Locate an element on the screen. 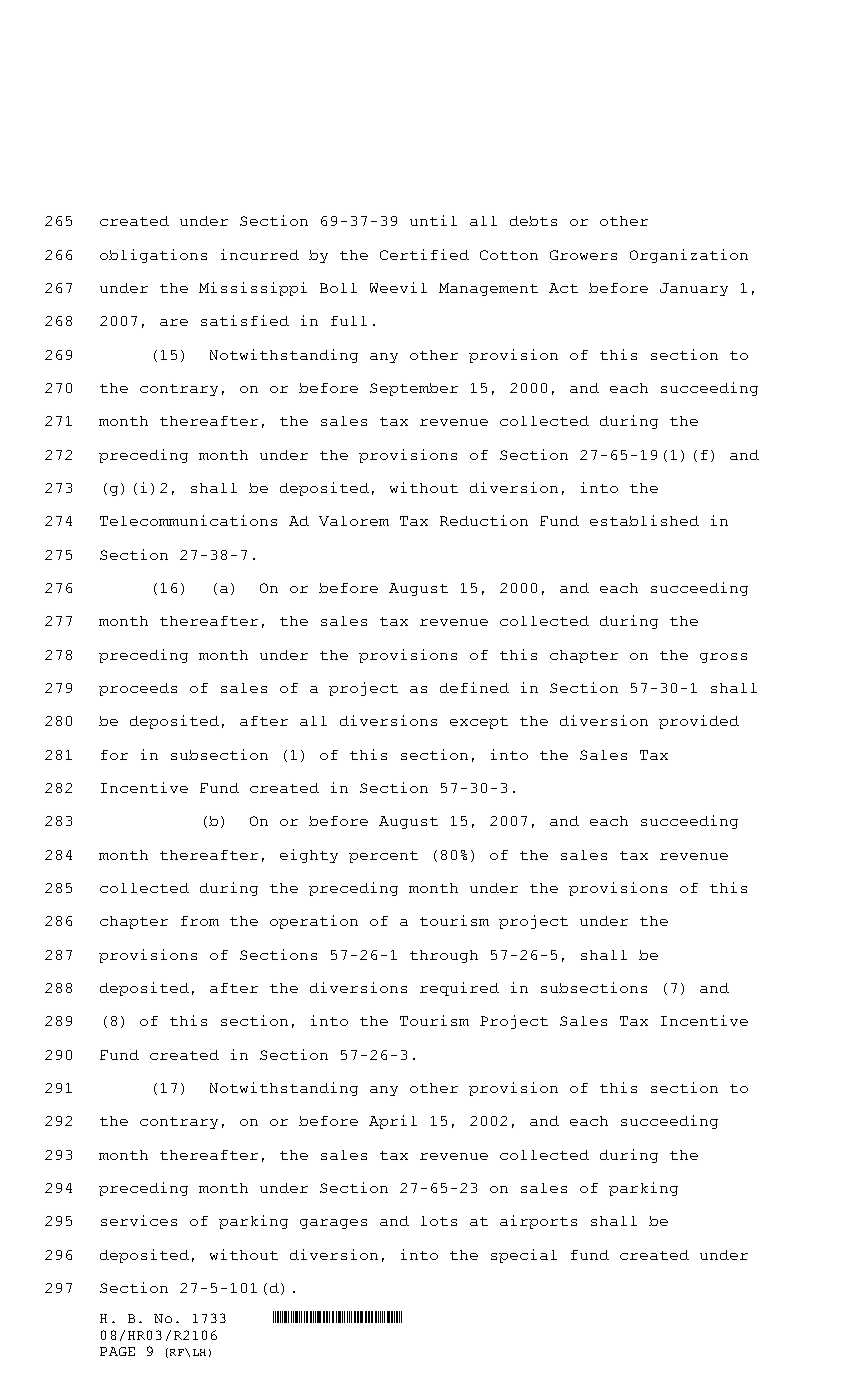  airports is located at coordinates (538, 1222).
